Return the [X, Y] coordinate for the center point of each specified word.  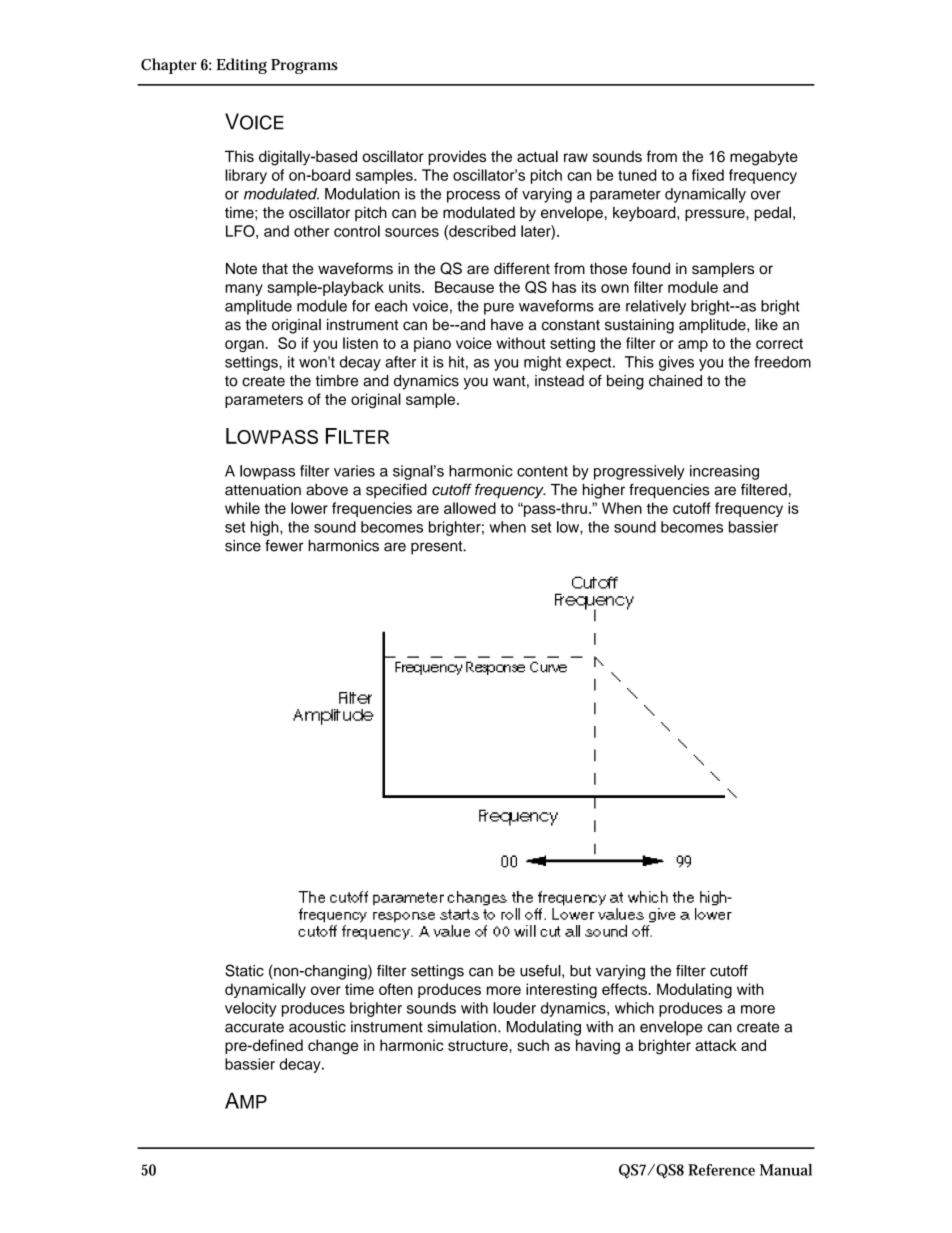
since [243, 546]
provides [457, 157]
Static [244, 970]
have [507, 325]
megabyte [764, 158]
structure [479, 1046]
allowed [470, 508]
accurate [254, 1027]
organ [245, 346]
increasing [724, 472]
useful [541, 971]
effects [625, 989]
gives [676, 363]
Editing [241, 66]
